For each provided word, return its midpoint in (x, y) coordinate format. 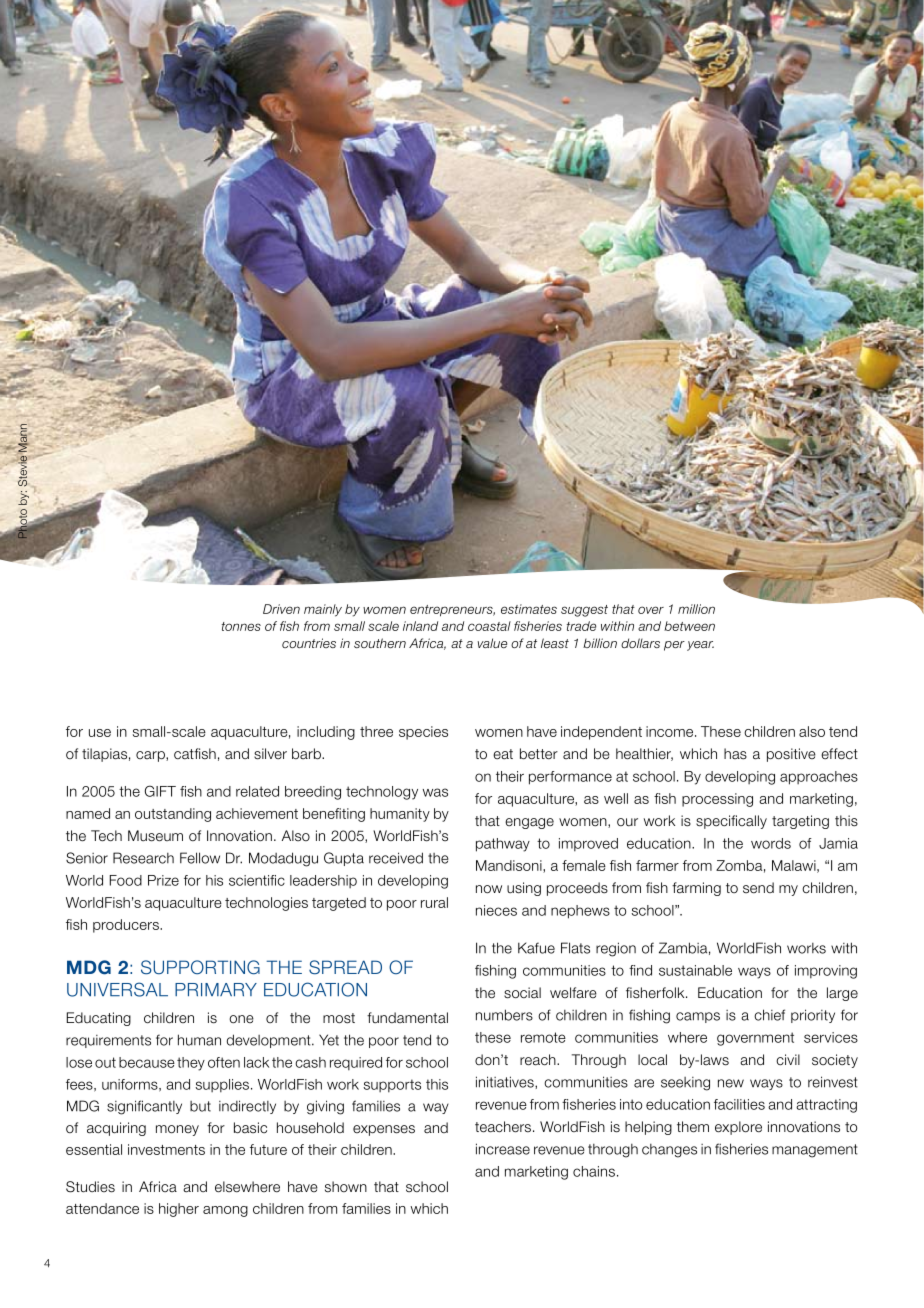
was (435, 792)
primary (216, 989)
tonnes (241, 626)
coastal (489, 626)
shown (346, 1187)
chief (769, 1015)
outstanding (173, 815)
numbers (504, 1015)
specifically (731, 822)
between (689, 626)
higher (179, 1210)
